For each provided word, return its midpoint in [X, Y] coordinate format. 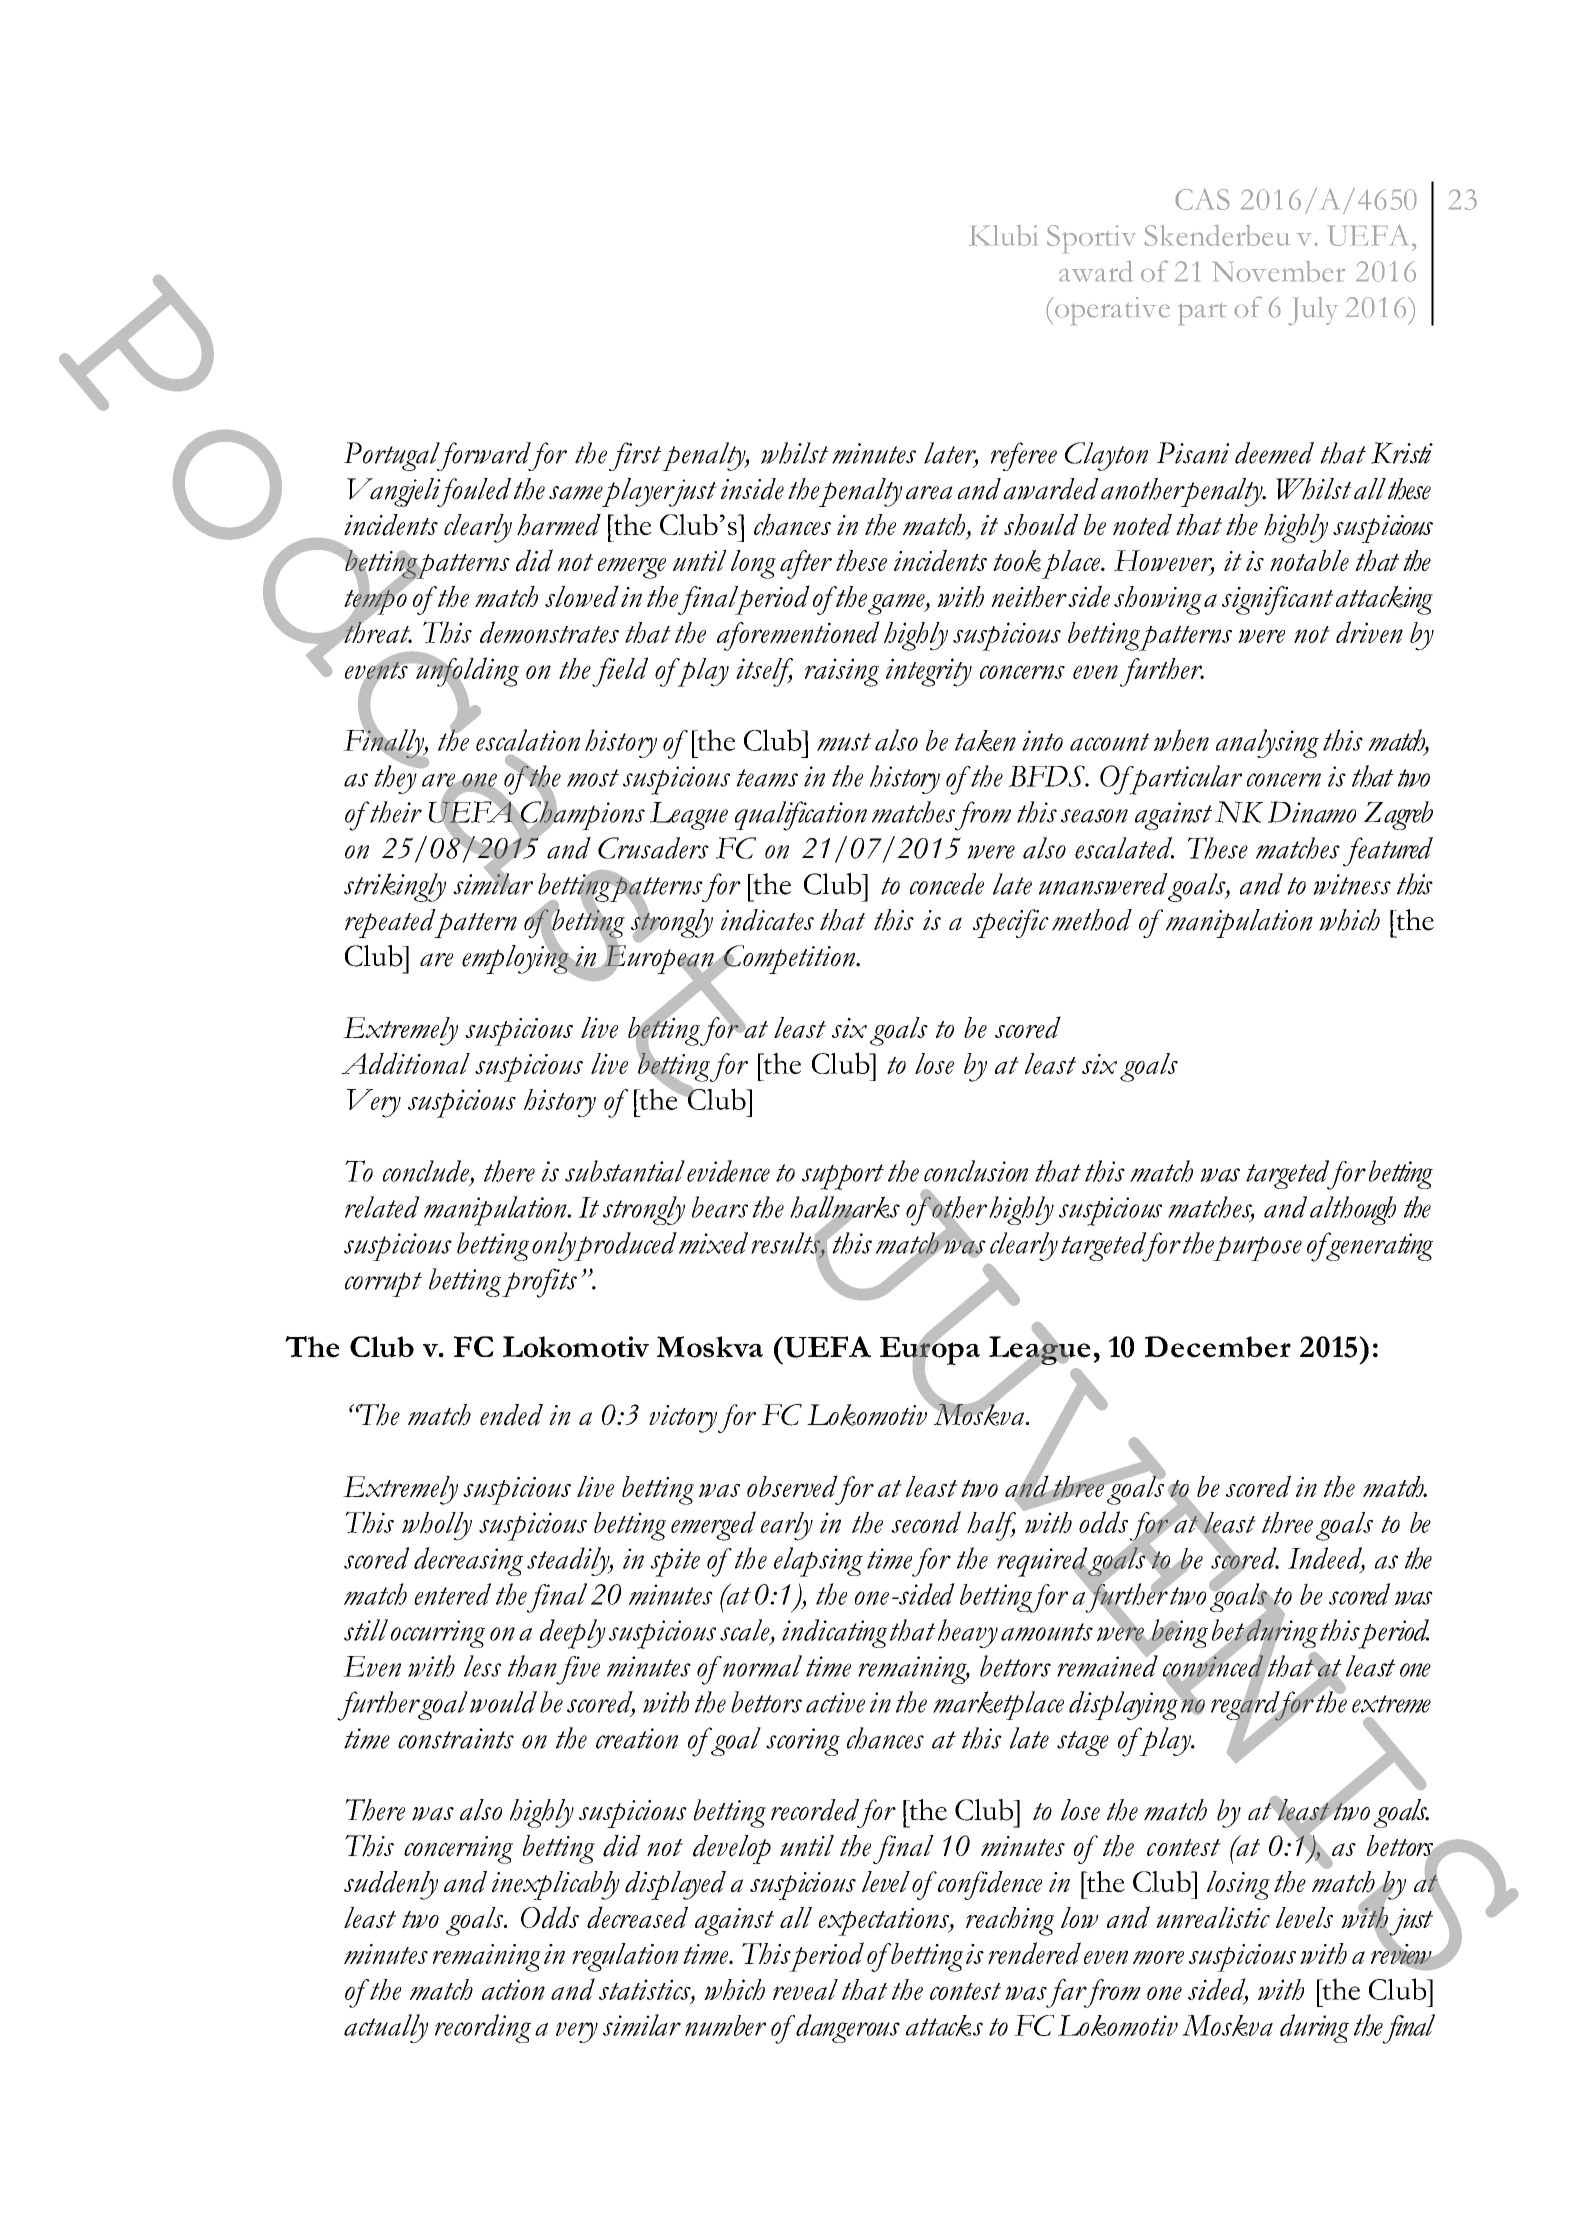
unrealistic [1213, 1917]
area [929, 493]
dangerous [847, 2028]
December [1218, 1347]
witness [1352, 884]
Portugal [393, 456]
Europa [930, 1350]
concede [947, 884]
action [513, 1989]
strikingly [395, 887]
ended [511, 1415]
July [1313, 311]
